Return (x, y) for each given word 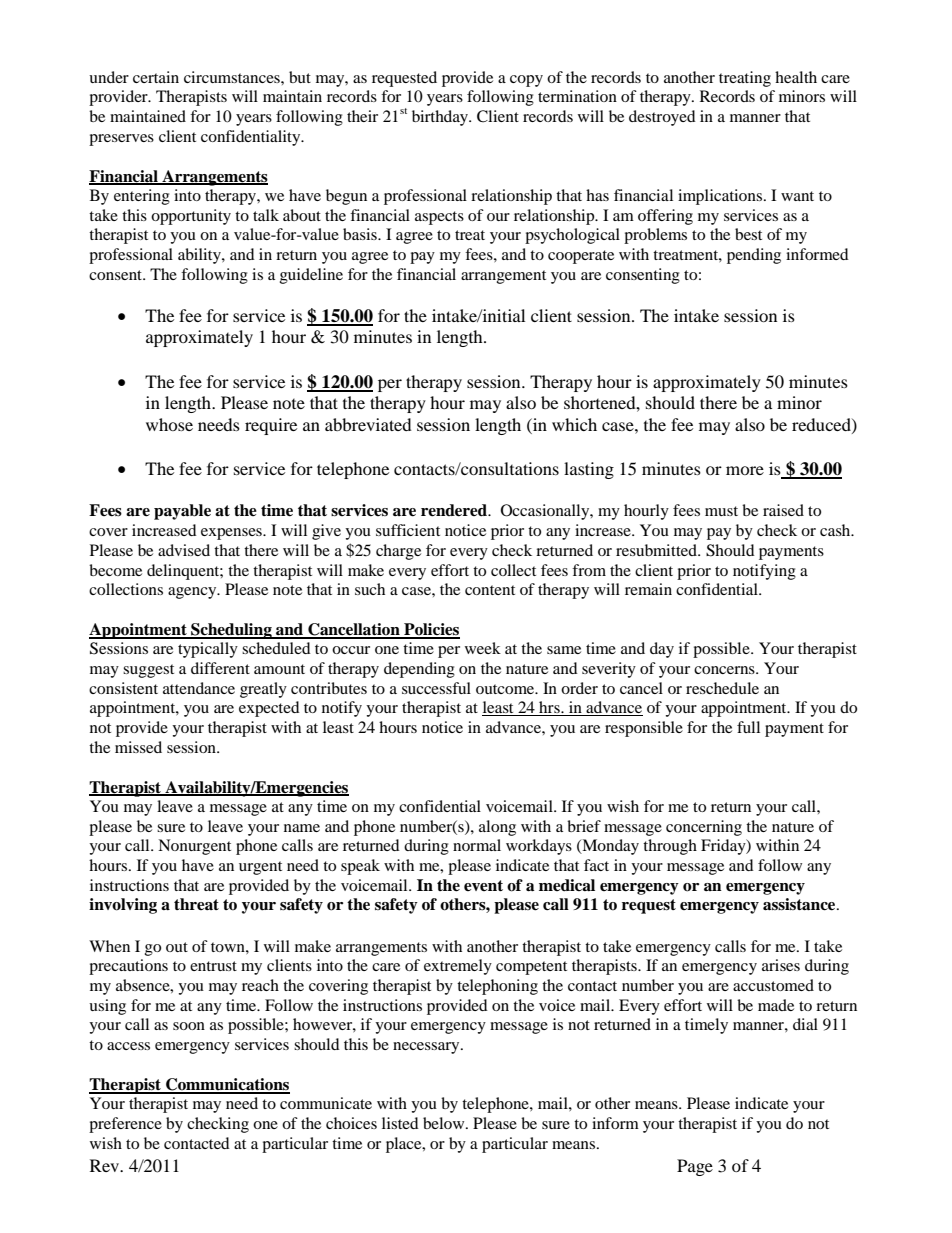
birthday (441, 118)
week (483, 648)
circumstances (233, 77)
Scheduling (231, 631)
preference (125, 1125)
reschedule (722, 688)
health (796, 77)
